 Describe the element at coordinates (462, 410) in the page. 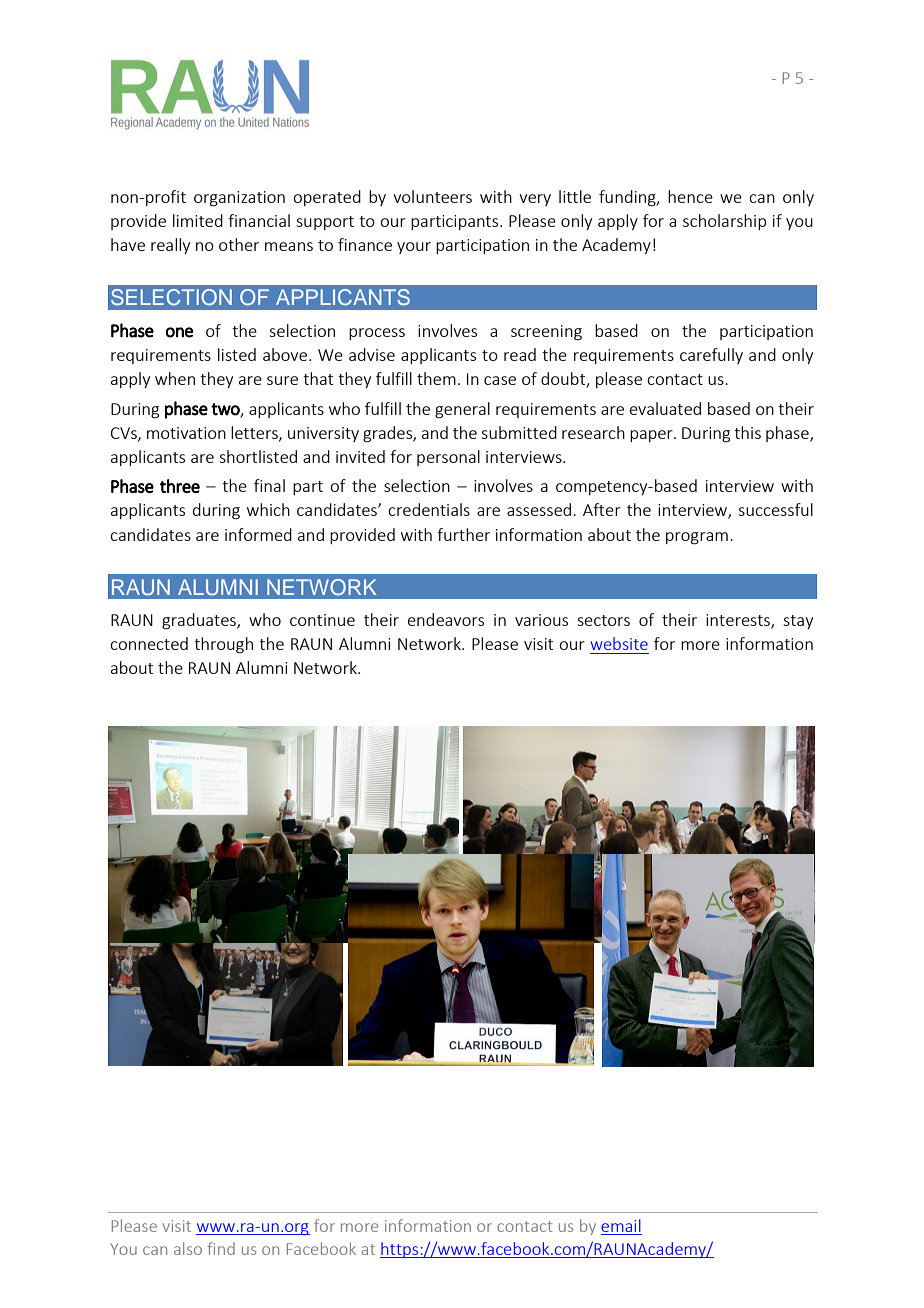

I see `general` at that location.
